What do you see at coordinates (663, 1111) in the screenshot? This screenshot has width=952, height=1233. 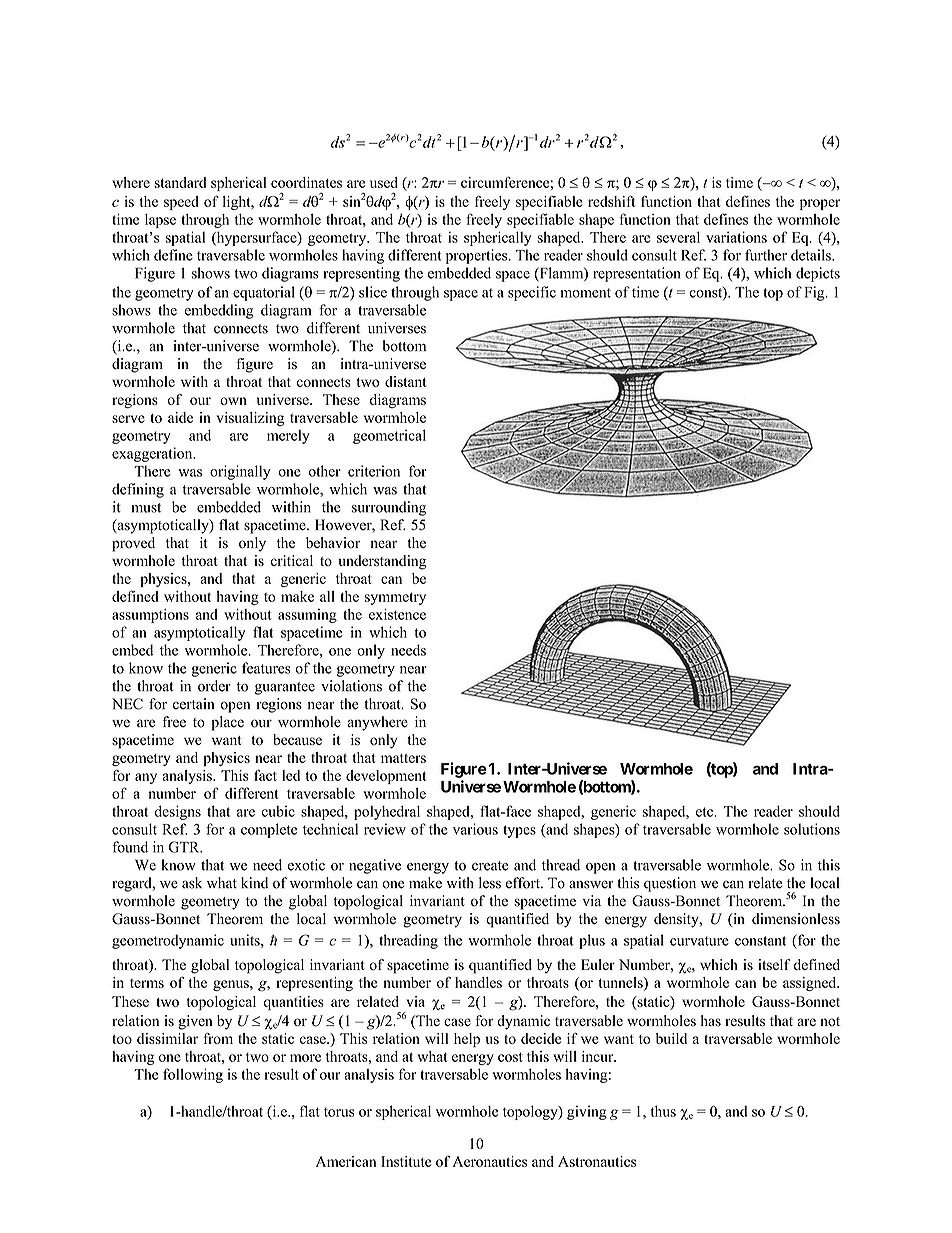 I see `thus` at bounding box center [663, 1111].
